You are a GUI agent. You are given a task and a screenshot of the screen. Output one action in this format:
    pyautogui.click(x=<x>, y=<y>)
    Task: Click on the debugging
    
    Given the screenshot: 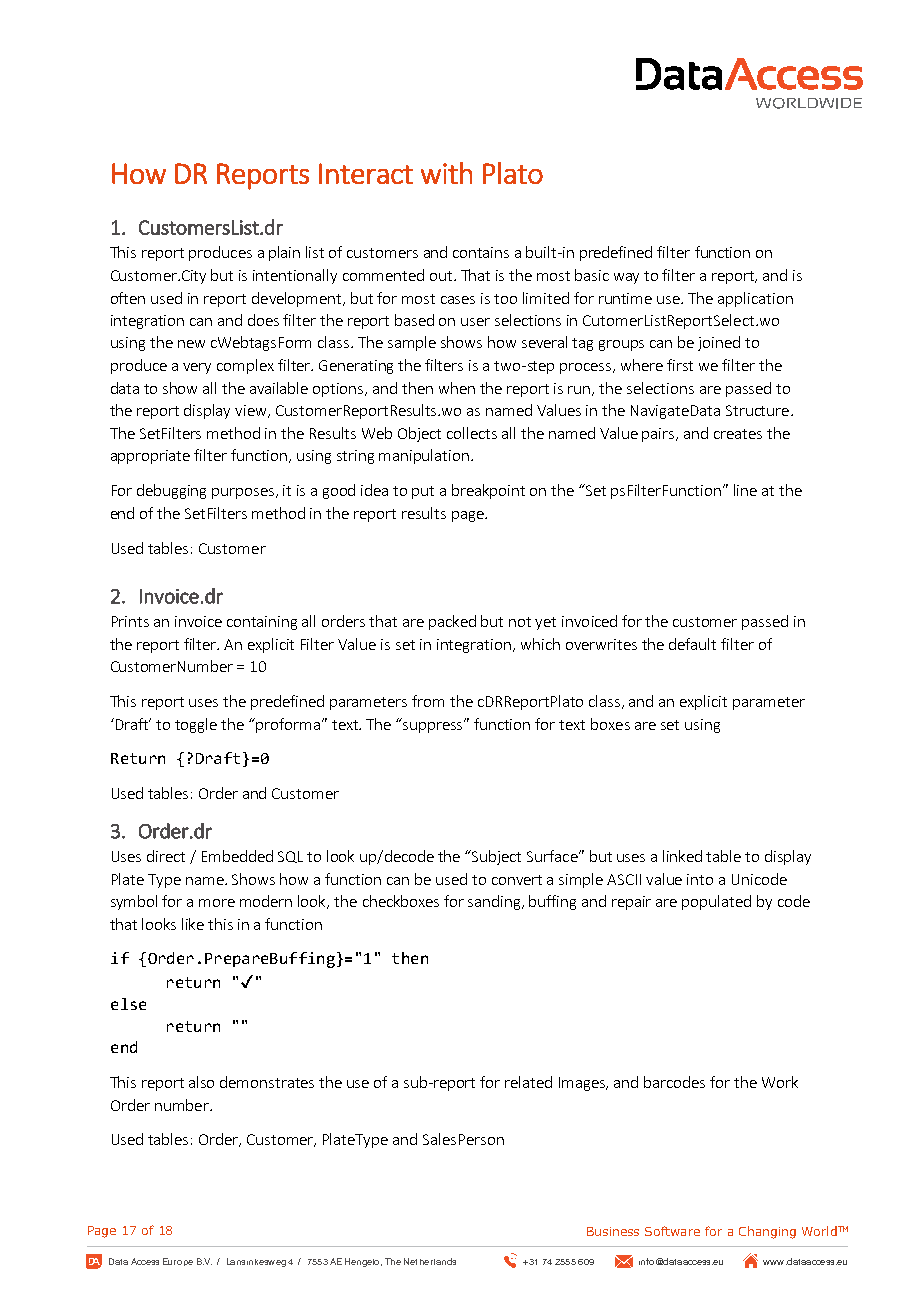 What is the action you would take?
    pyautogui.click(x=171, y=491)
